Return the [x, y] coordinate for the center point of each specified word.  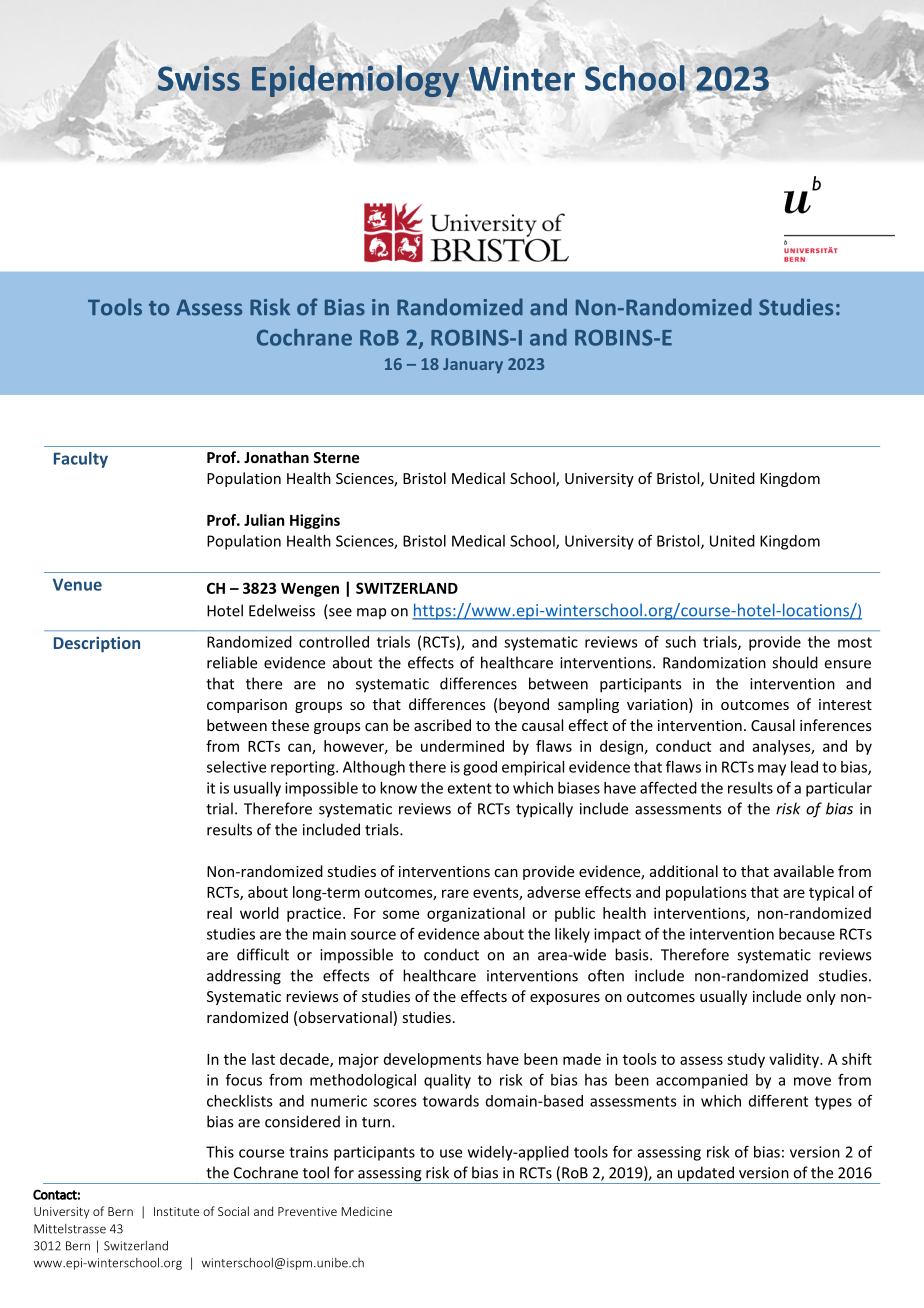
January [473, 365]
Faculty [81, 460]
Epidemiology [355, 81]
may [772, 770]
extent [470, 788]
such [680, 642]
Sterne [336, 457]
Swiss [199, 78]
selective [236, 767]
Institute [176, 1211]
